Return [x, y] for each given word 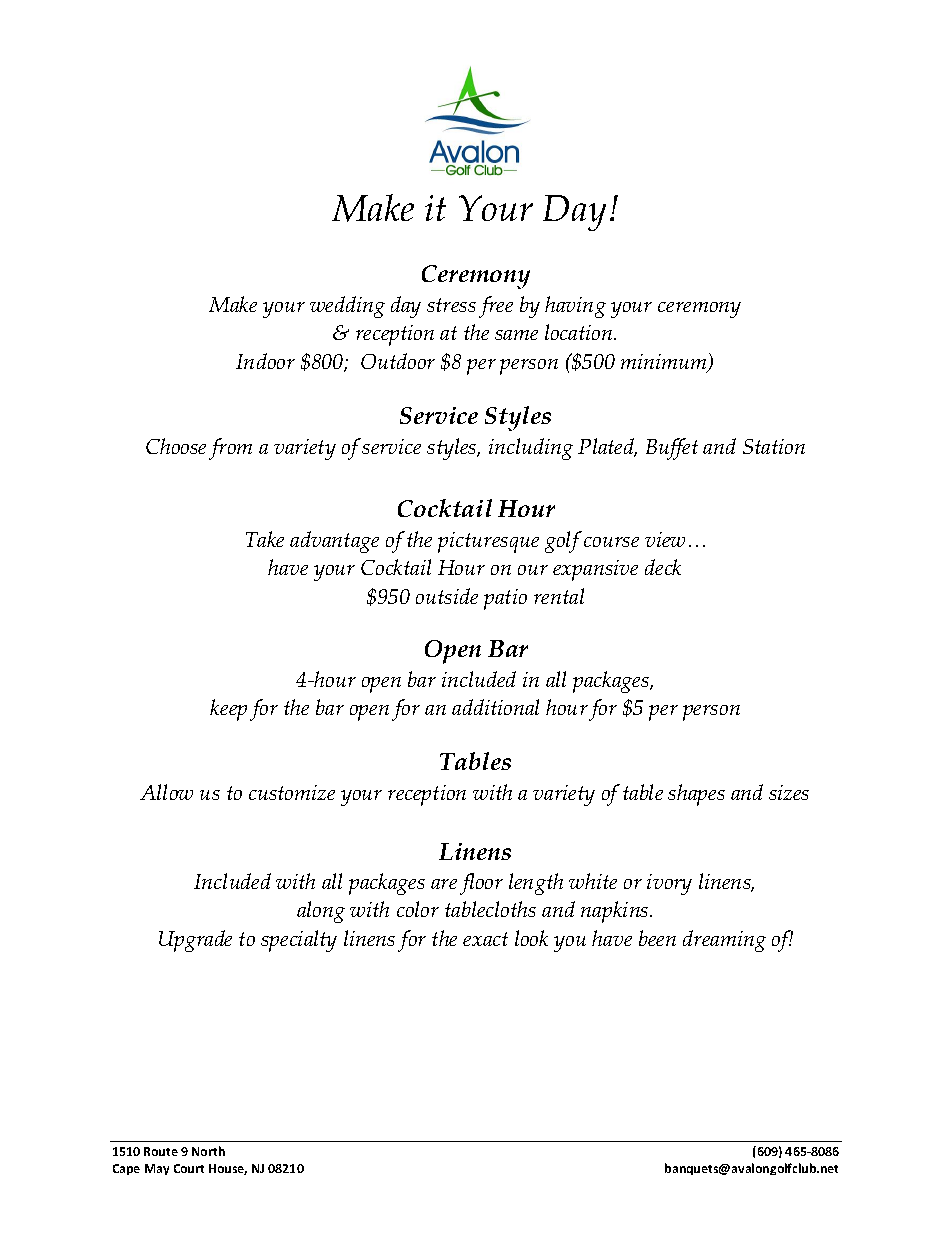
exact [485, 939]
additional [495, 707]
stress [451, 305]
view [665, 539]
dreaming [724, 941]
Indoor [265, 361]
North [208, 1151]
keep [228, 710]
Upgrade [195, 941]
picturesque [488, 542]
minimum [665, 362]
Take [265, 539]
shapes [696, 795]
